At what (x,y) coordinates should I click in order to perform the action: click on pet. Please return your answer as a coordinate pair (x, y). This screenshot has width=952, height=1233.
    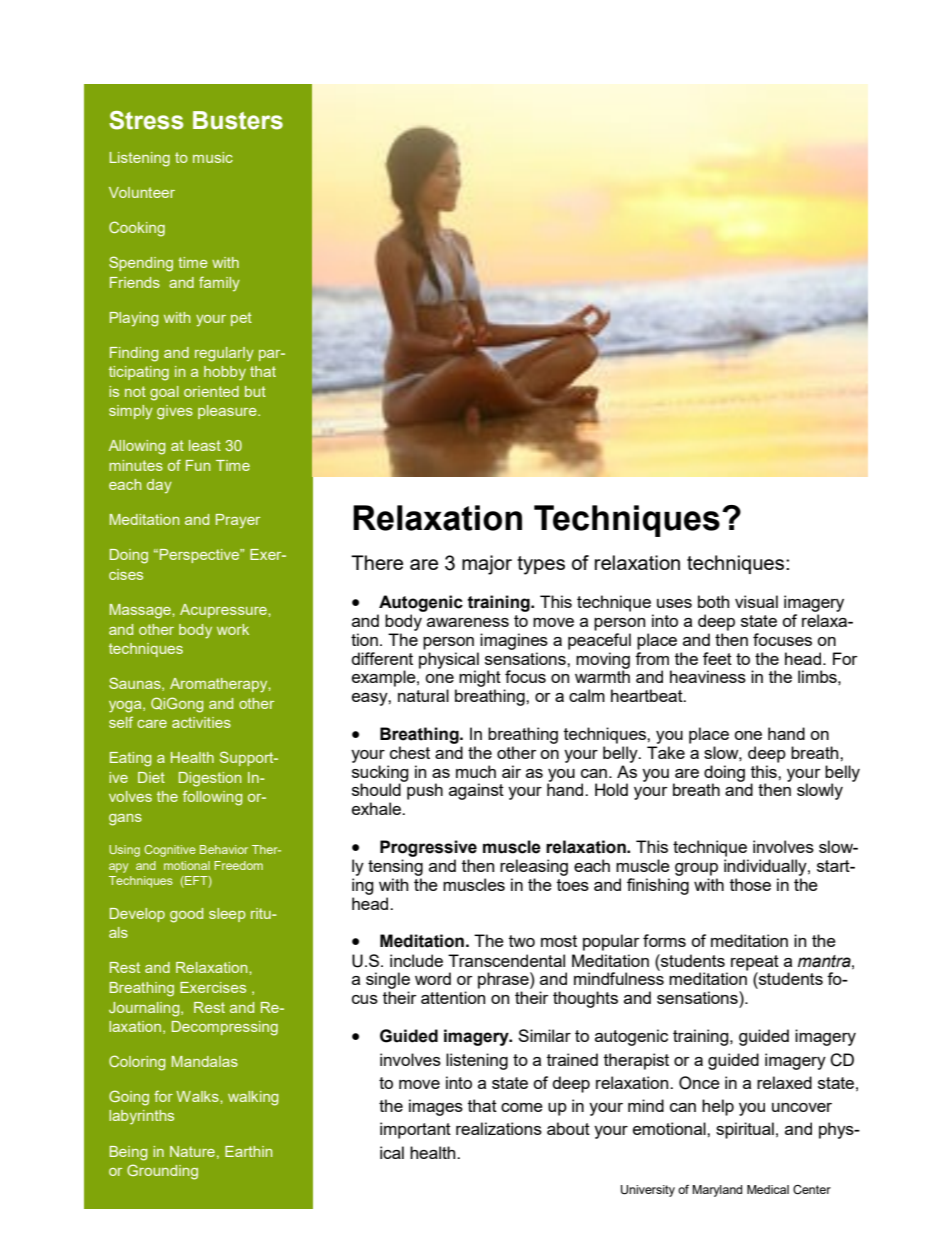
    Looking at the image, I should click on (241, 319).
